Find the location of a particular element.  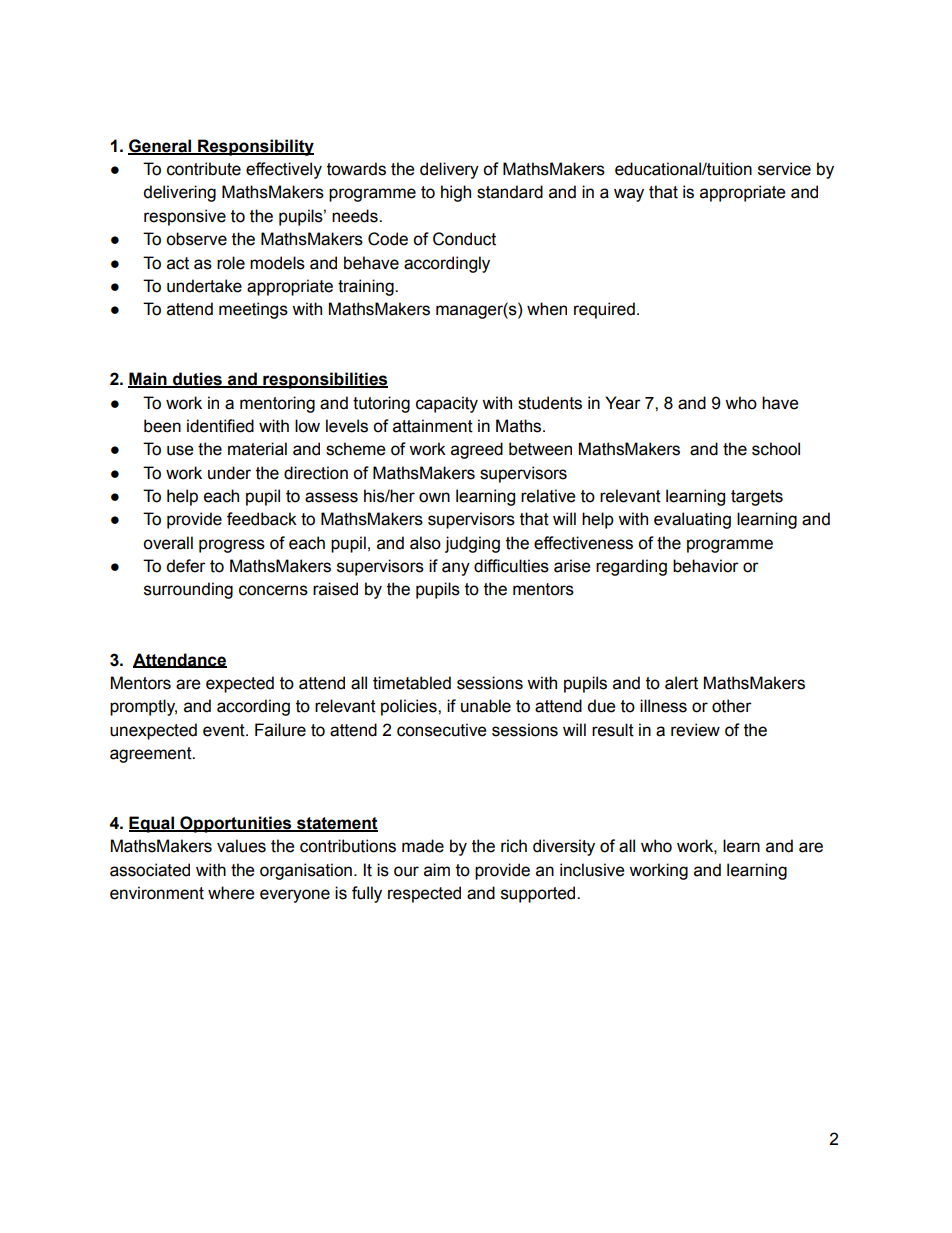

evaluating is located at coordinates (692, 520).
